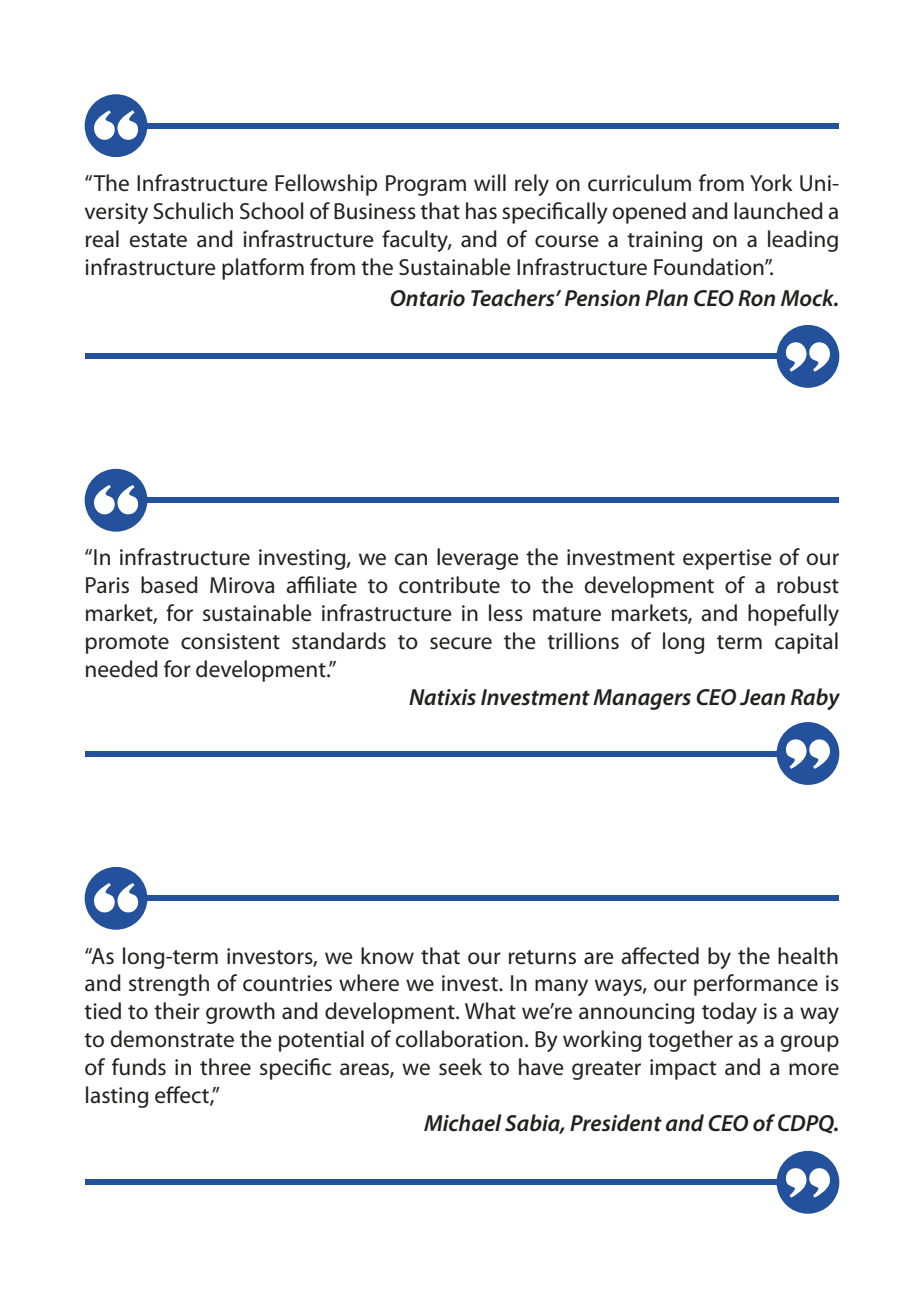  Describe the element at coordinates (460, 1067) in the screenshot. I see `seek` at that location.
